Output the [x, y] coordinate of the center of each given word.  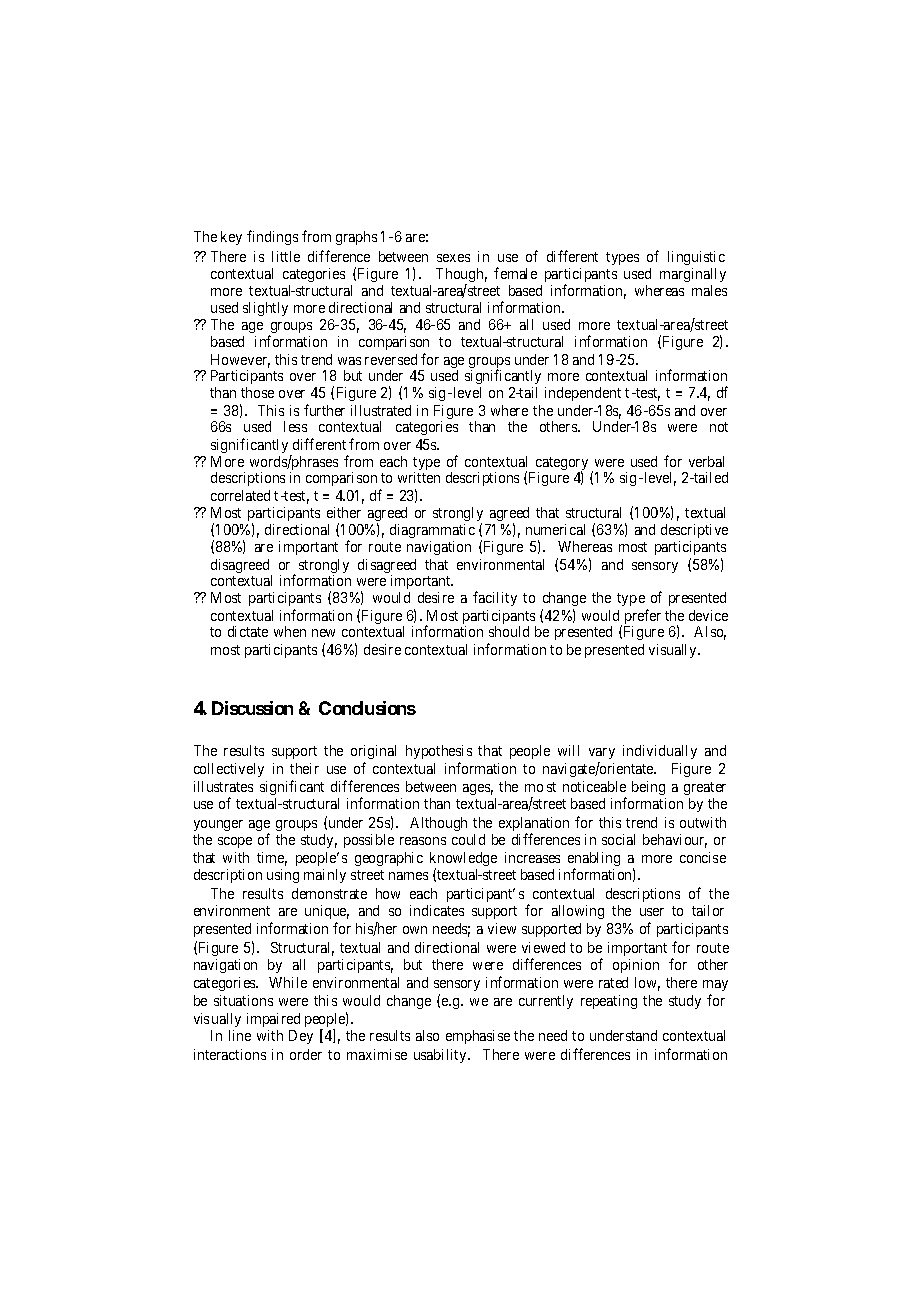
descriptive [694, 531]
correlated [240, 495]
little [286, 256]
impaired [273, 1020]
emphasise [478, 1037]
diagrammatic [432, 531]
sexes [453, 258]
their [304, 768]
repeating [609, 1002]
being [648, 788]
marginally [693, 275]
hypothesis [439, 752]
